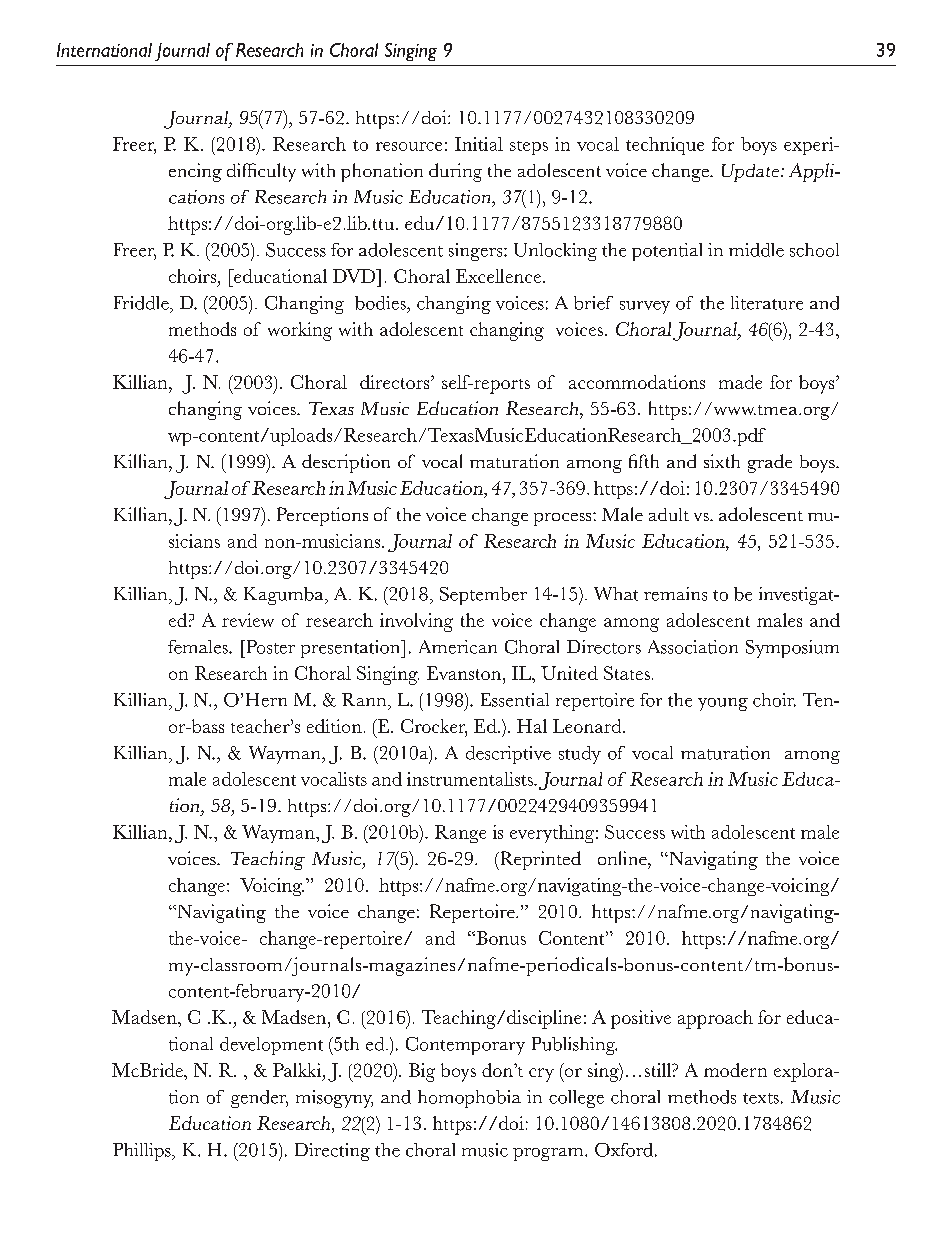  What do you see at coordinates (564, 519) in the document?
I see `process` at bounding box center [564, 519].
